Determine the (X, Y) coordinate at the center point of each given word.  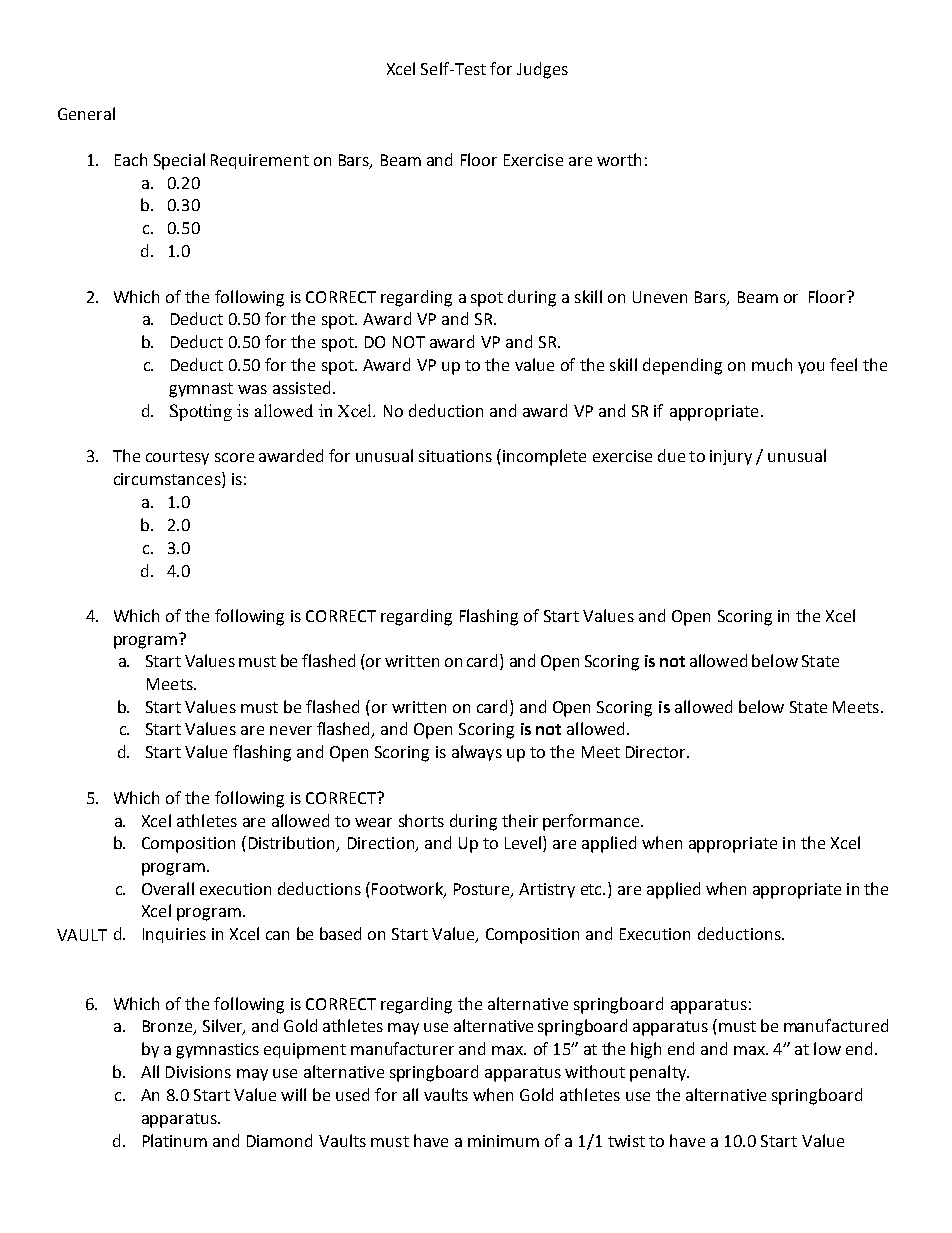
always (477, 753)
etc (593, 889)
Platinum (175, 1140)
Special (179, 161)
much (772, 364)
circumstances (168, 480)
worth (619, 159)
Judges (542, 70)
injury (731, 457)
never (291, 730)
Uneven (660, 297)
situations (455, 456)
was (252, 389)
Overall (168, 888)
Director (657, 752)
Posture (483, 890)
